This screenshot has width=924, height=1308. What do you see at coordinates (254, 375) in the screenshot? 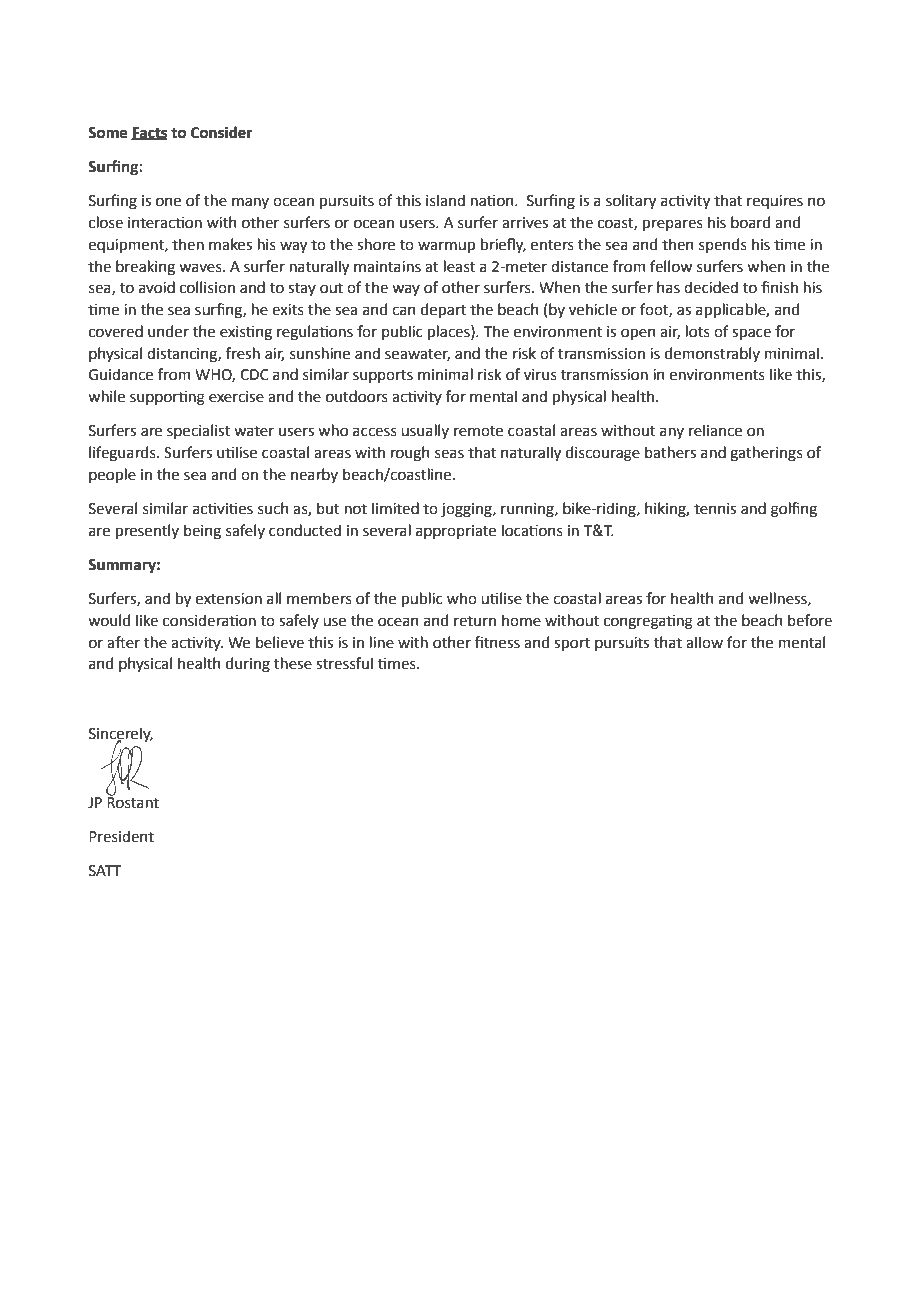
I see `CDC` at bounding box center [254, 375].
